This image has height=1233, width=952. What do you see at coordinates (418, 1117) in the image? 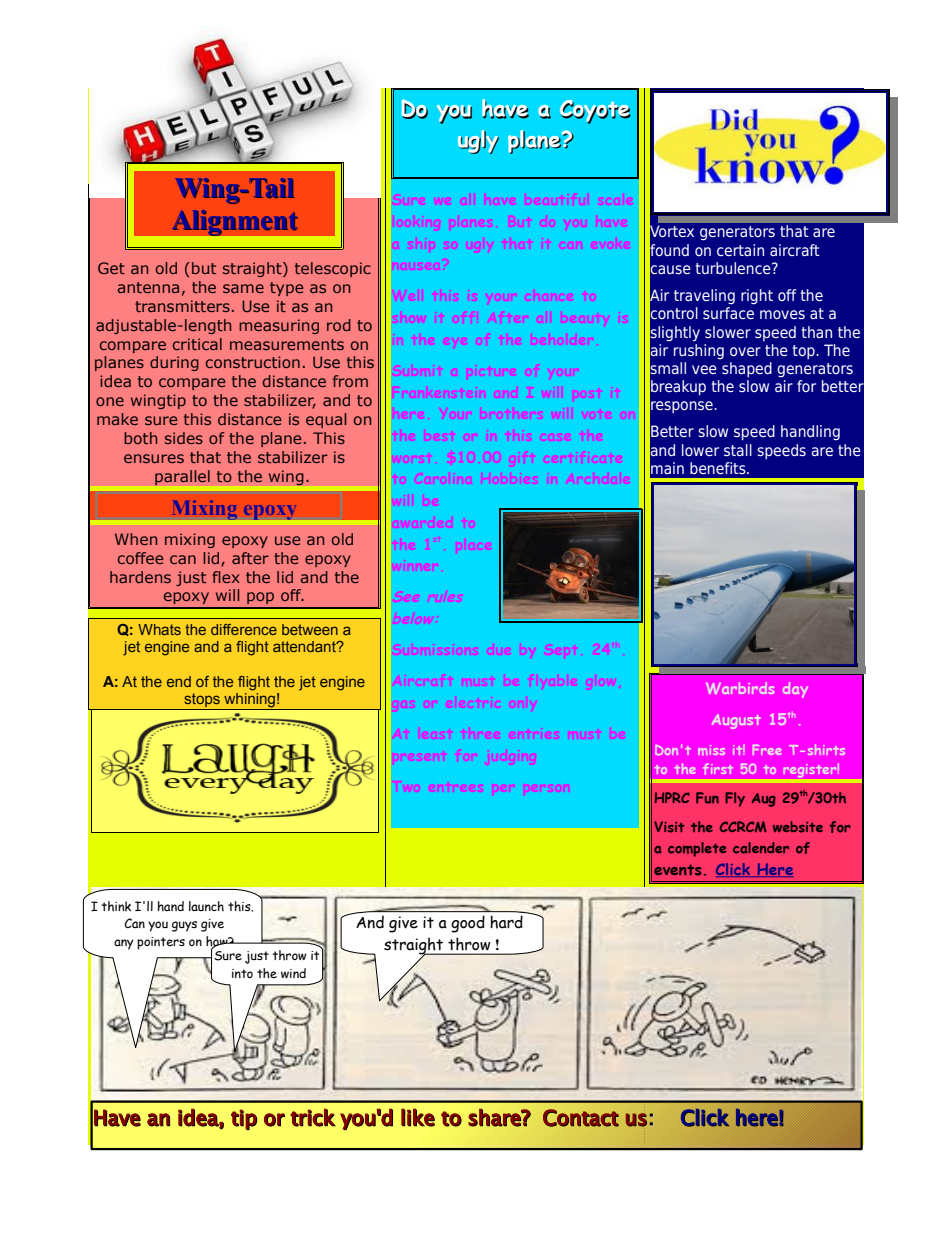
I see `like` at bounding box center [418, 1117].
